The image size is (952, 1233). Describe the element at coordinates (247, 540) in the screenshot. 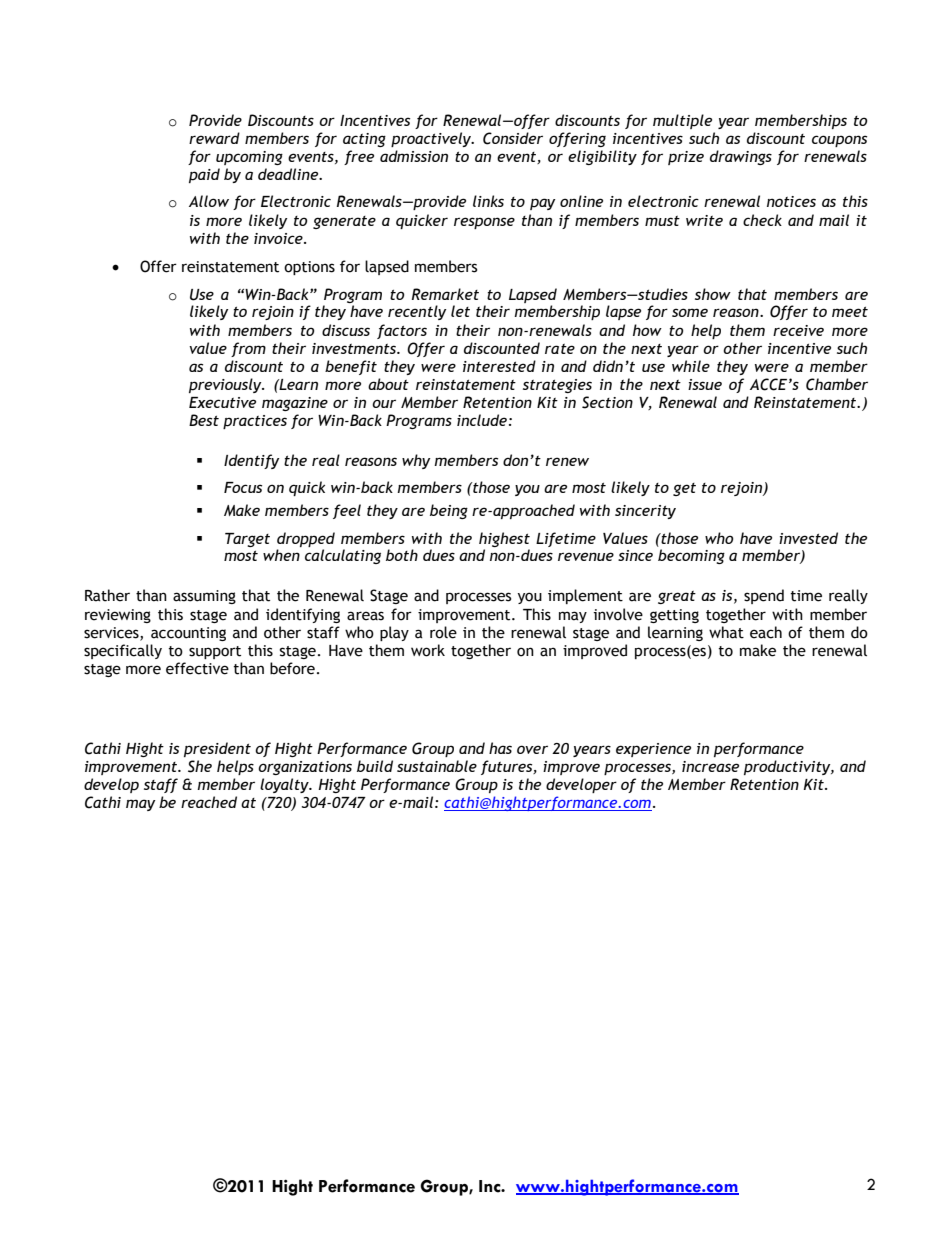

I see `Target` at that location.
